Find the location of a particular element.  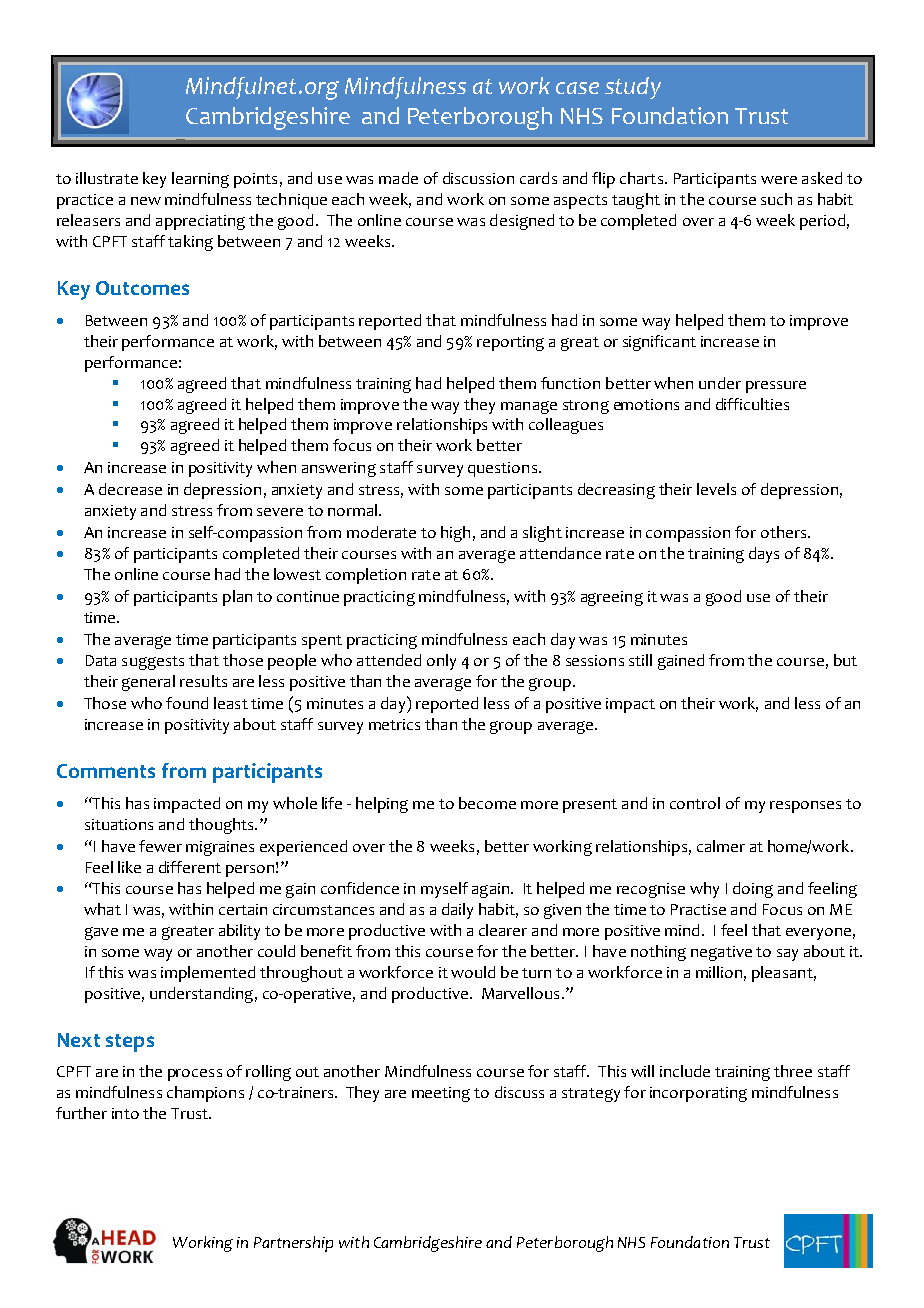

levels is located at coordinates (716, 489).
